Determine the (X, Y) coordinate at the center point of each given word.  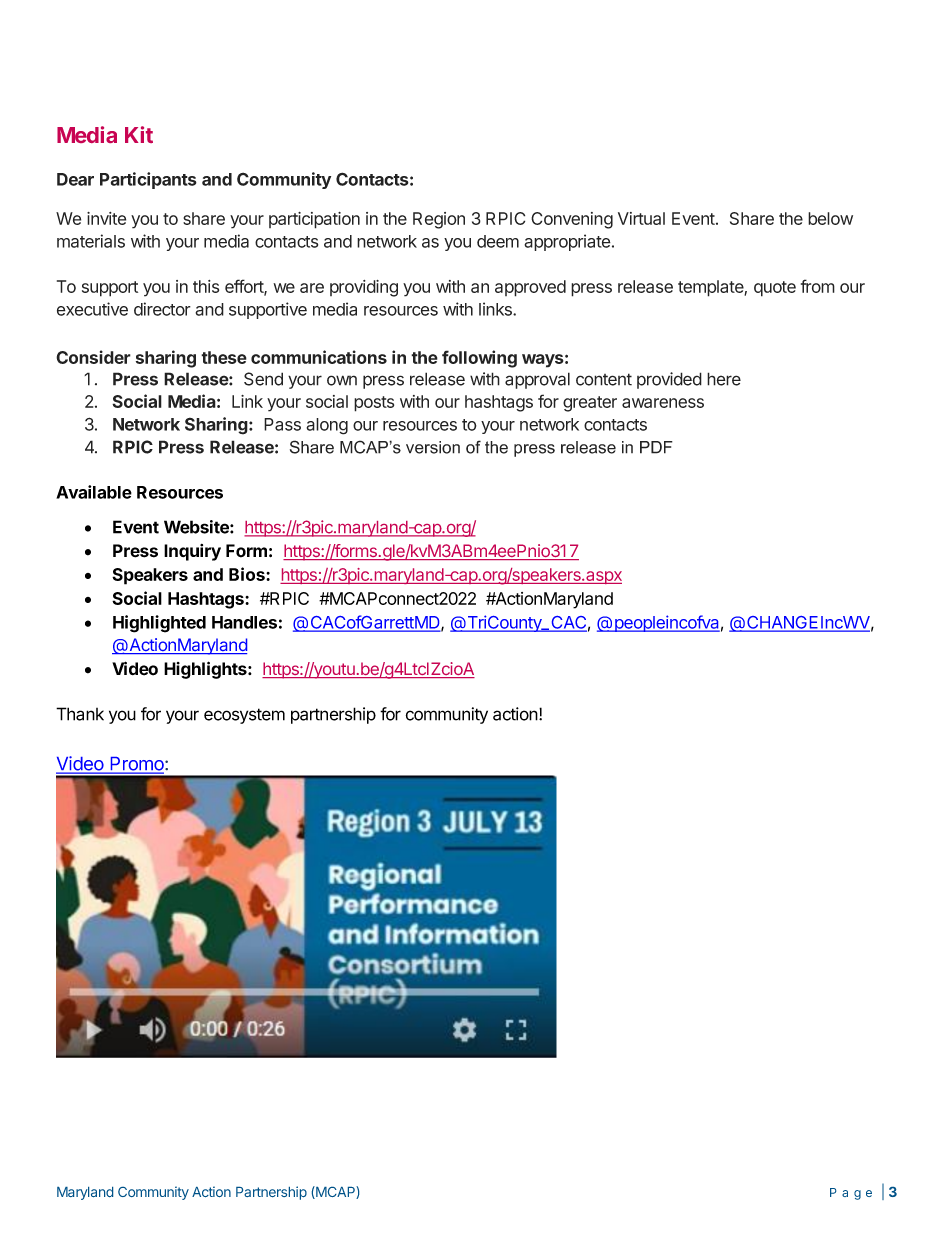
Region (439, 220)
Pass (282, 424)
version (433, 447)
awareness (663, 403)
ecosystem (244, 716)
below (830, 218)
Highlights (206, 670)
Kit (139, 134)
